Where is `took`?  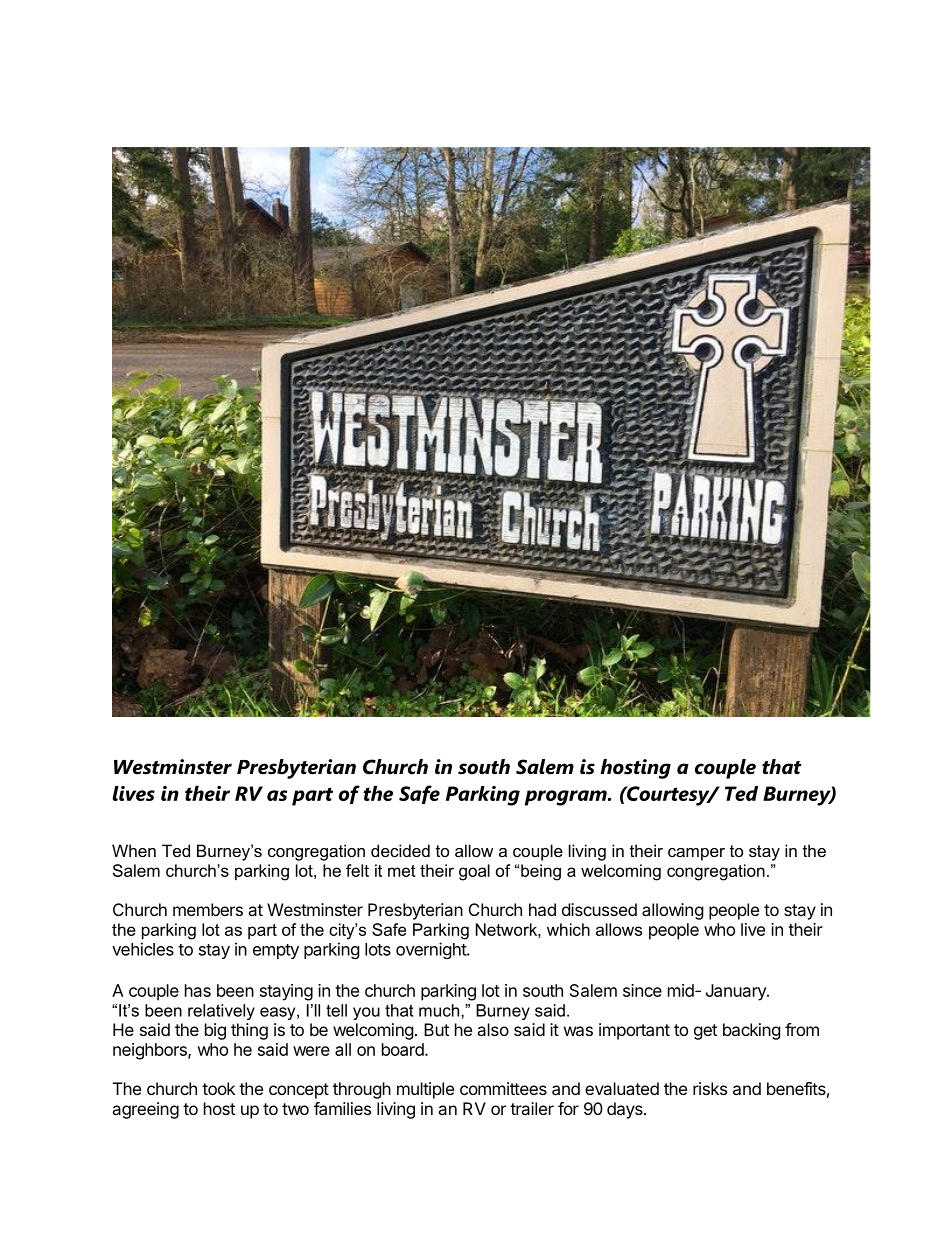
took is located at coordinates (218, 1088).
